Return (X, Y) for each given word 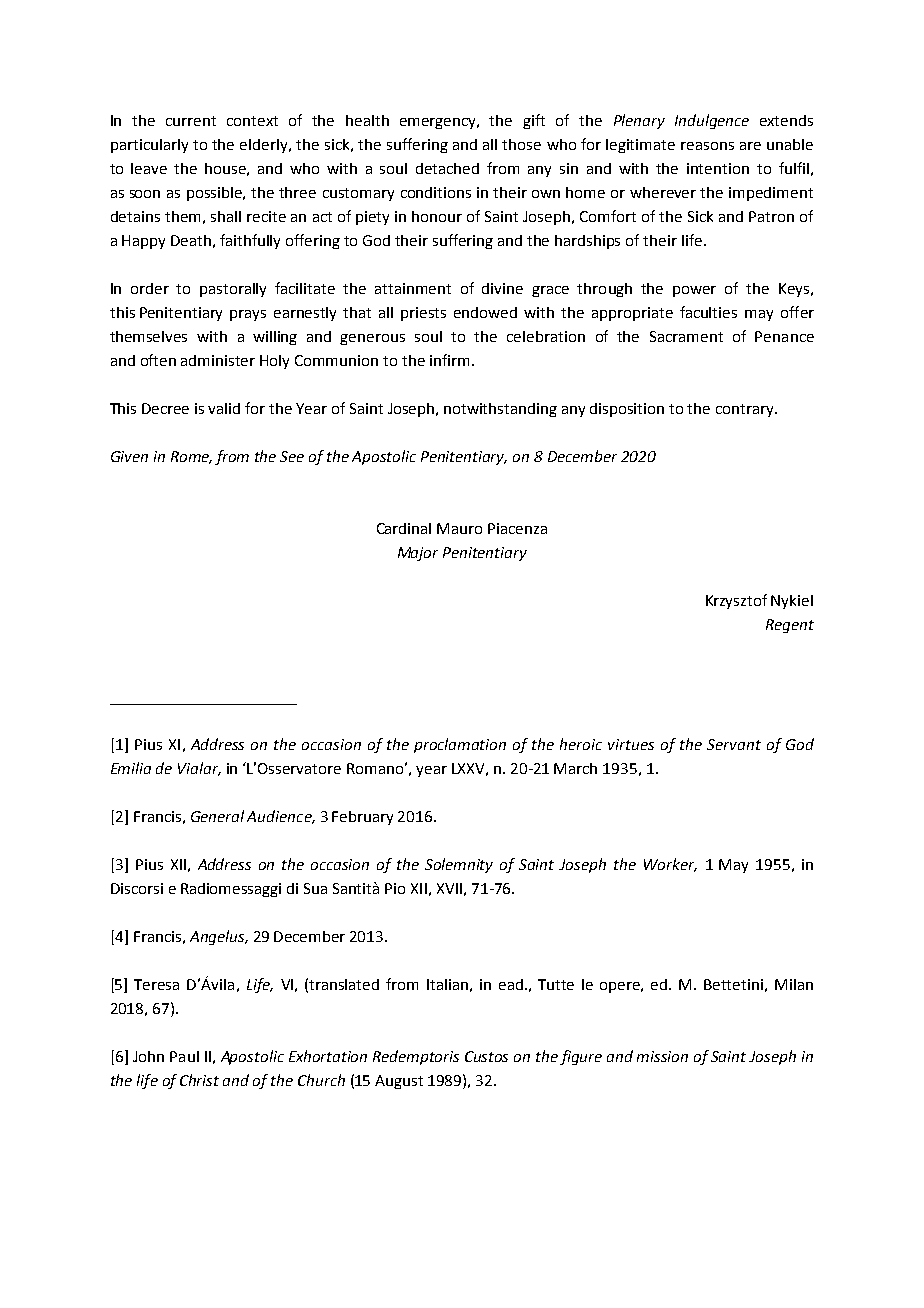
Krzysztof (736, 601)
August (399, 1082)
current (191, 121)
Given (129, 456)
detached (447, 168)
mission (662, 1056)
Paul (184, 1056)
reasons (707, 146)
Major (418, 554)
